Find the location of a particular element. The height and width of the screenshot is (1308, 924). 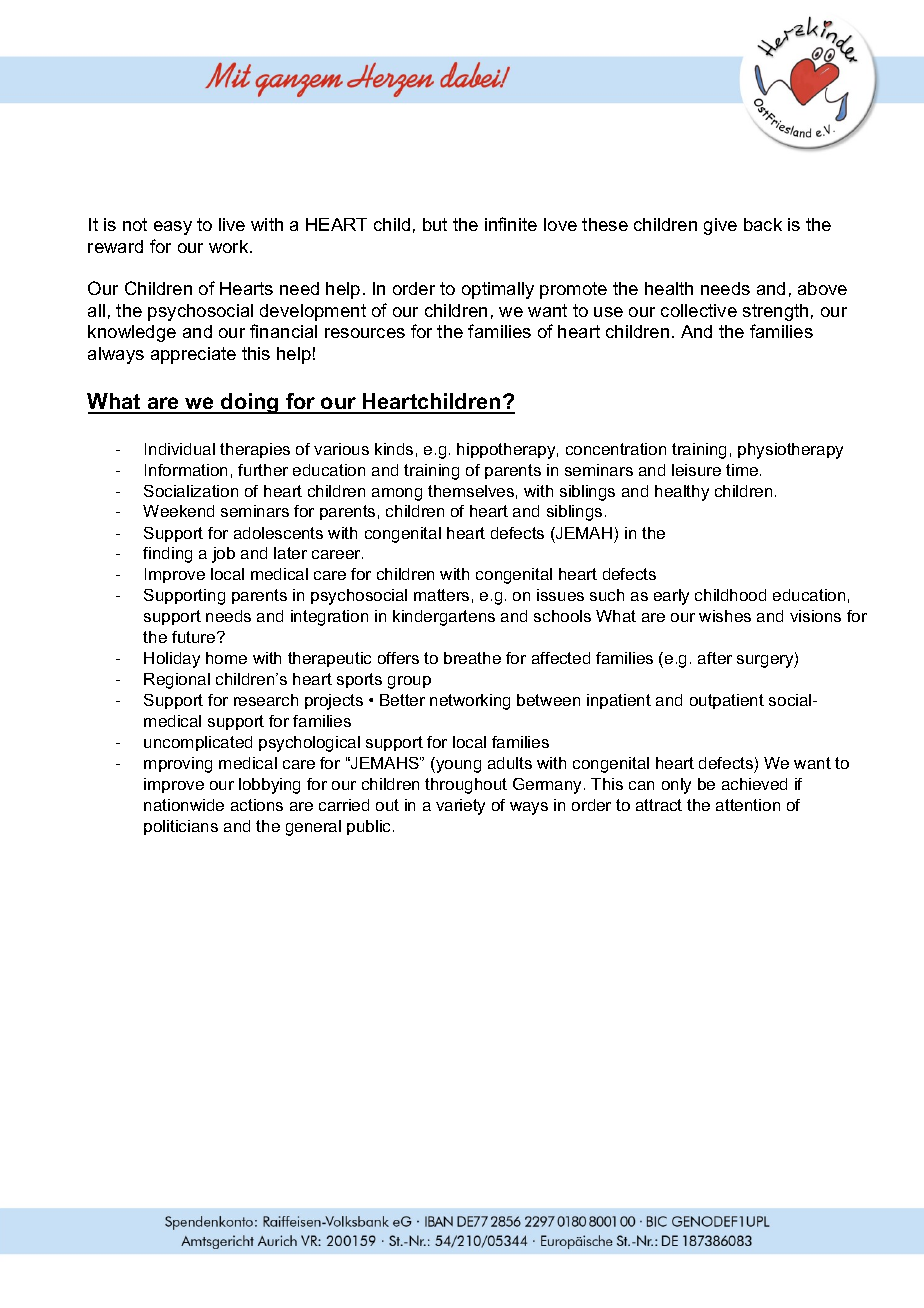

Holiday is located at coordinates (172, 660).
